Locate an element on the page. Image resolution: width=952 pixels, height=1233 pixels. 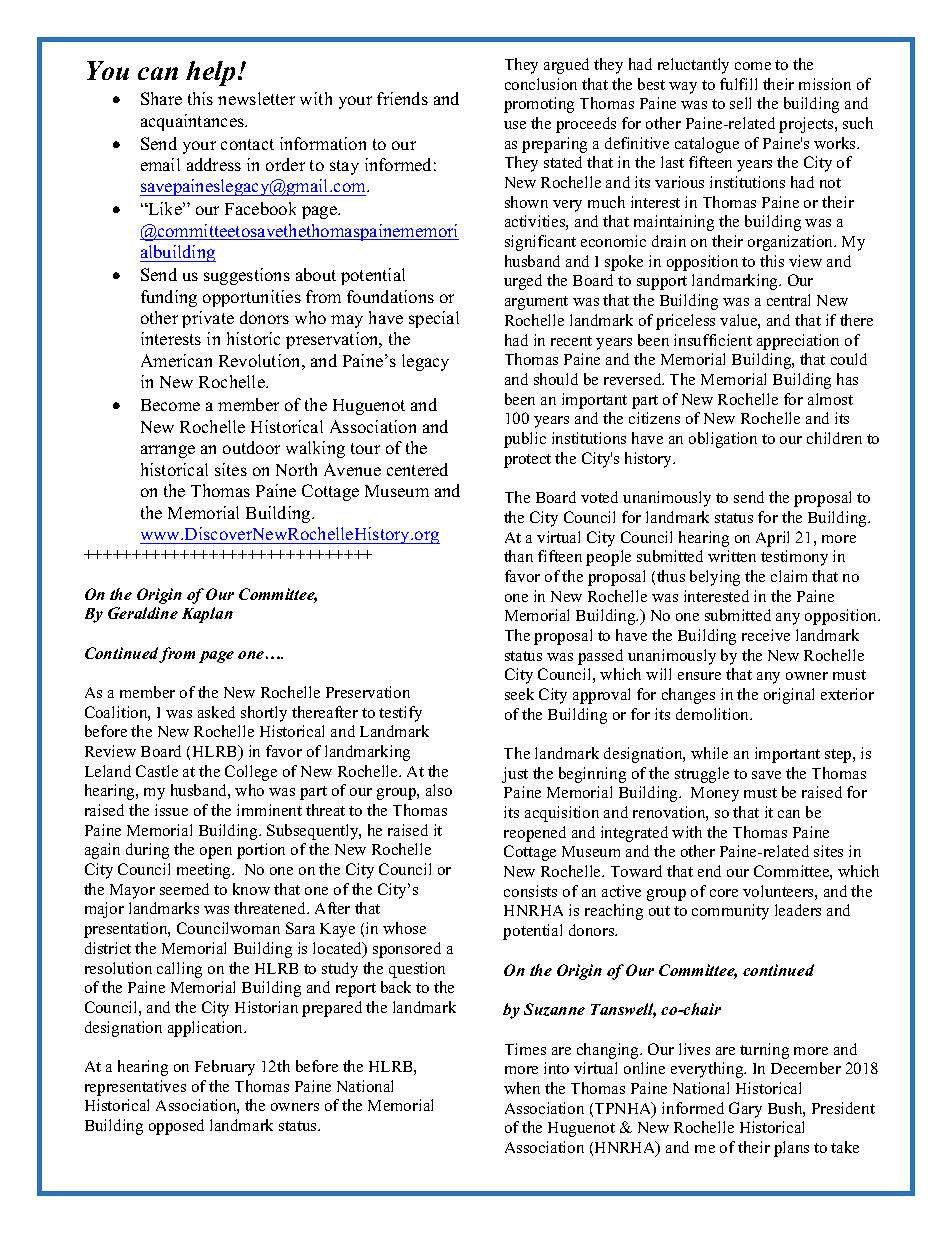
arrange is located at coordinates (168, 451).
